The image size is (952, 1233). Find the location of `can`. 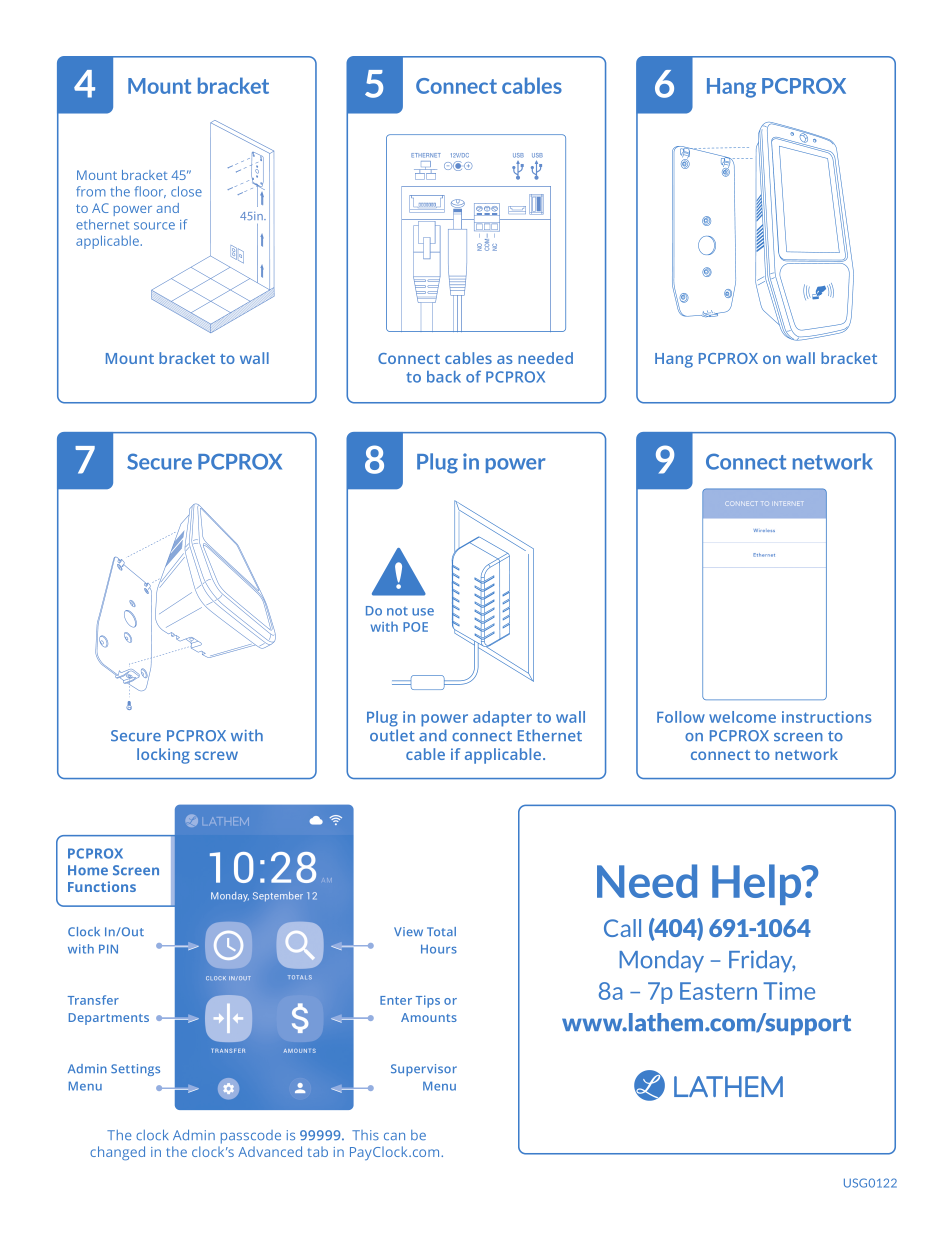

can is located at coordinates (394, 1136).
